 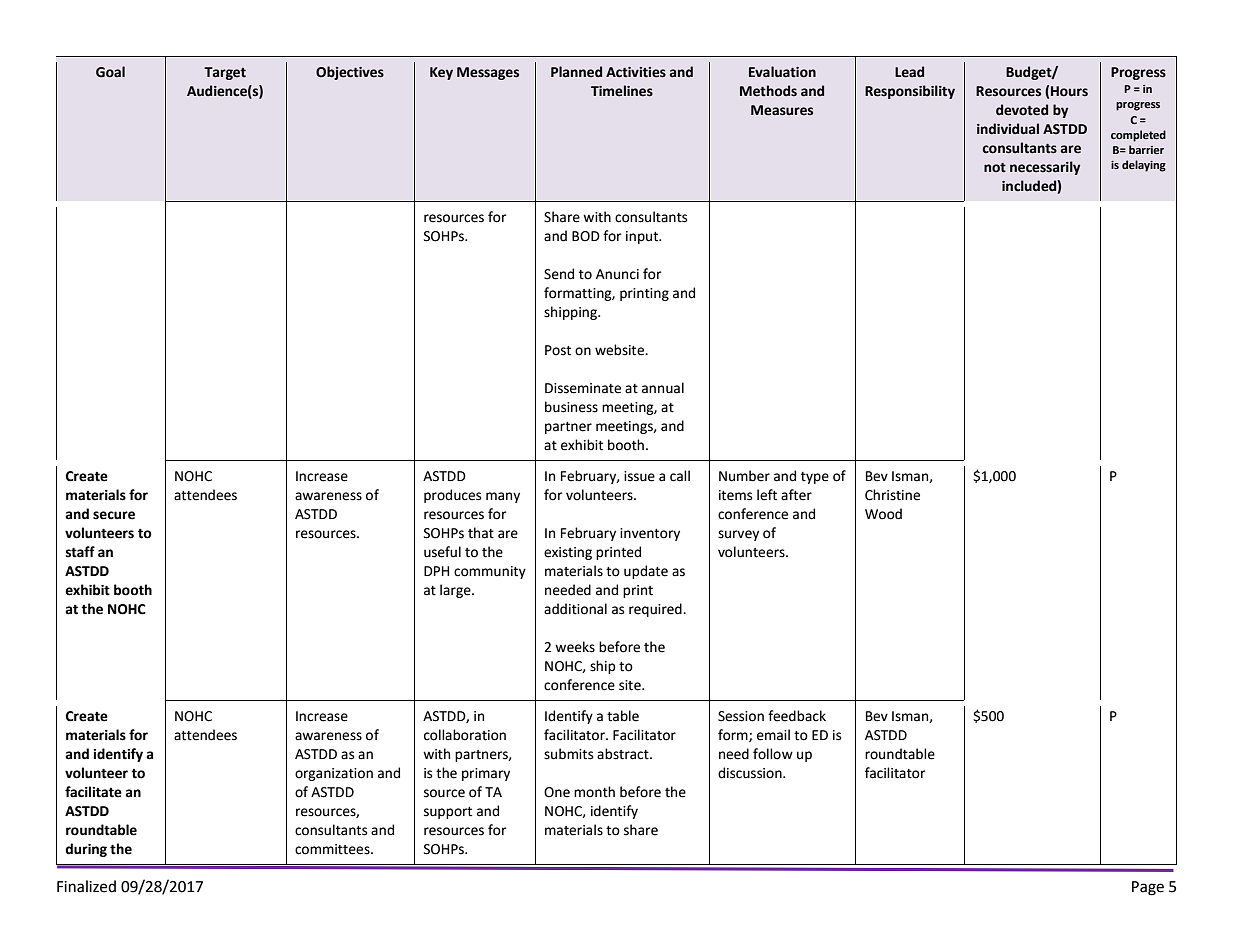 What do you see at coordinates (622, 91) in the document?
I see `Timelines` at bounding box center [622, 91].
